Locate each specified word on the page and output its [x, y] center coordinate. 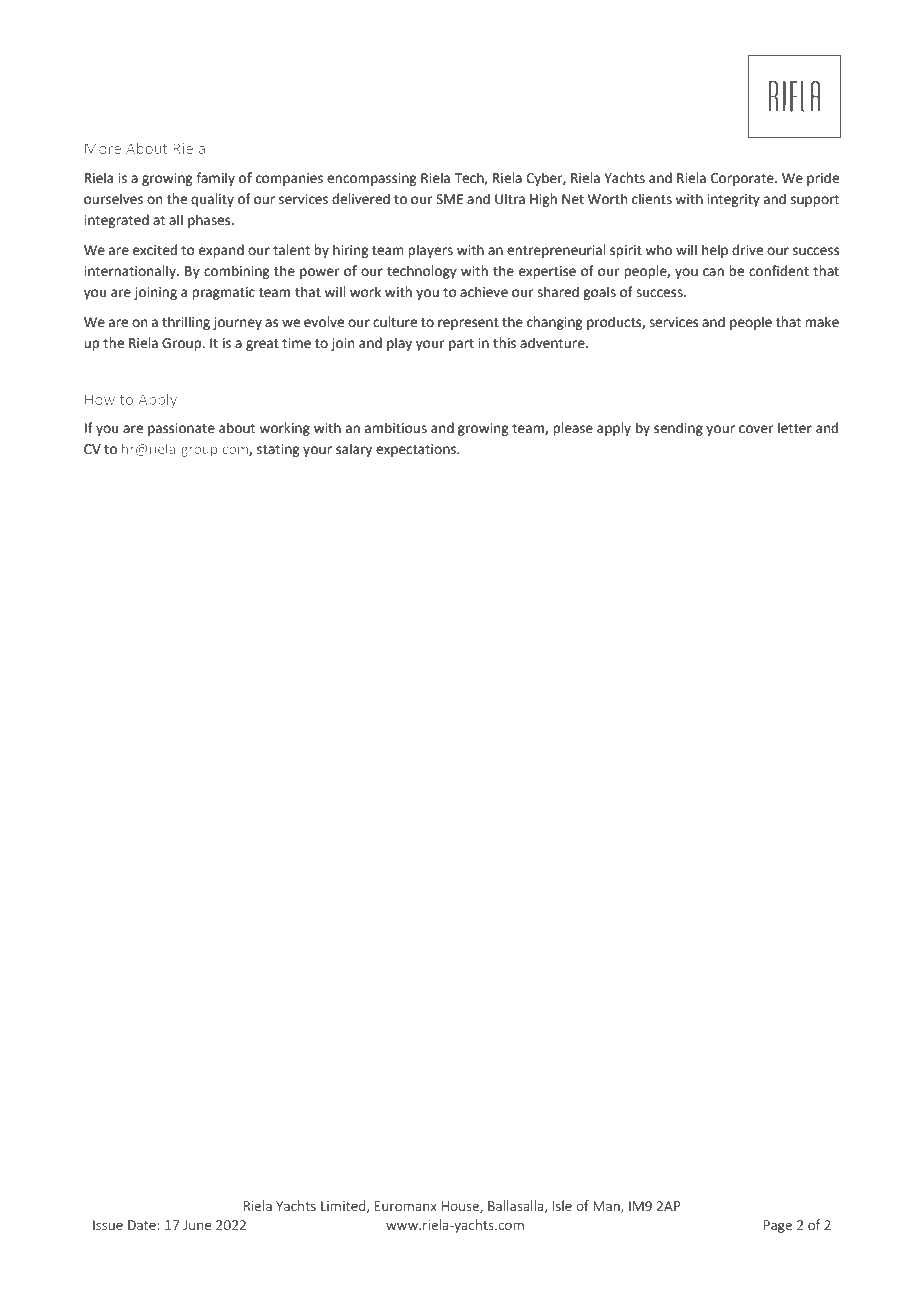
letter [795, 428]
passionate [181, 429]
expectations [417, 450]
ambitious [396, 428]
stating [278, 450]
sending [678, 429]
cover [756, 429]
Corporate [743, 179]
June [197, 1225]
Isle [562, 1205]
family [215, 179]
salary [354, 450]
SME [449, 199]
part [461, 345]
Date [143, 1225]
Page [778, 1226]
